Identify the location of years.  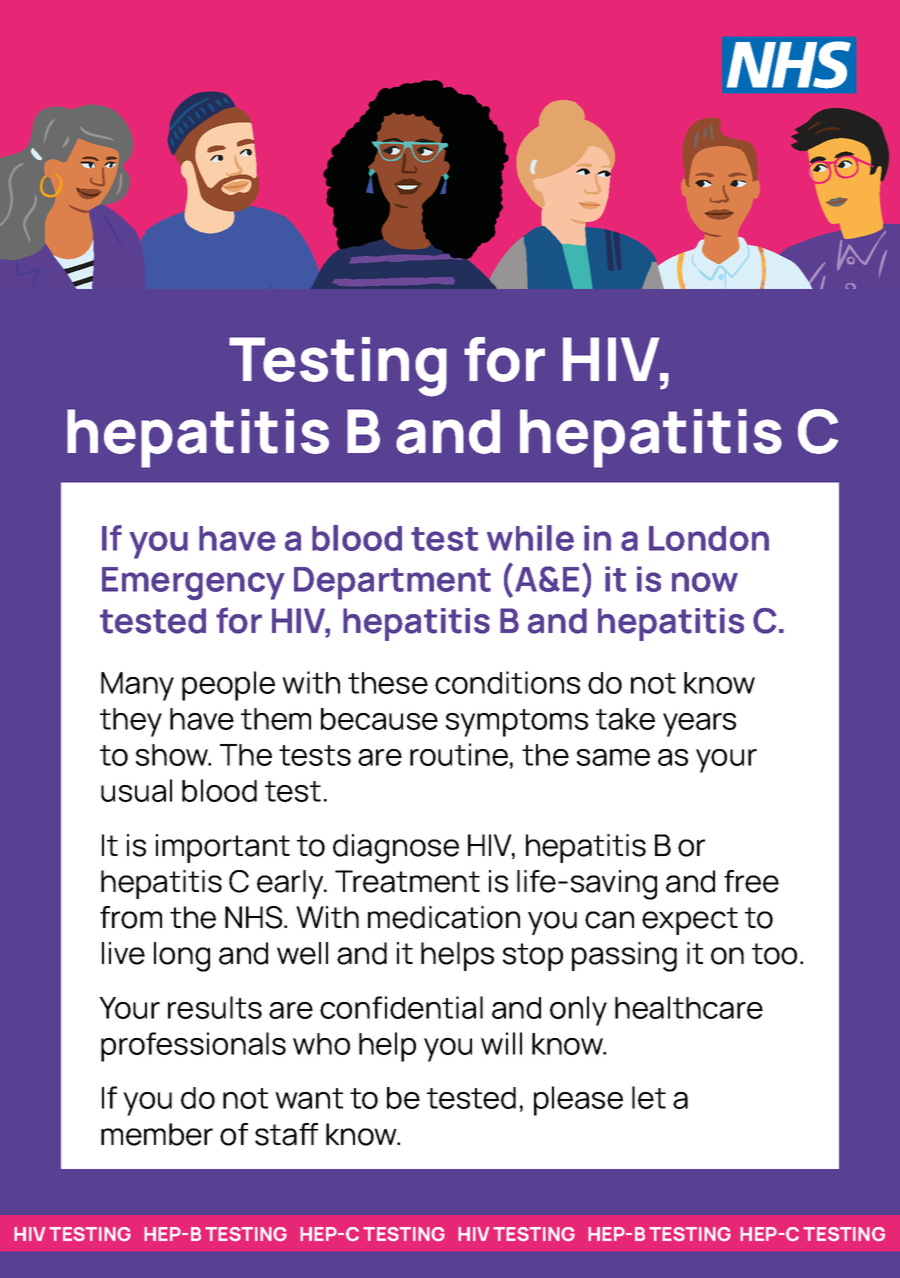
(699, 725).
